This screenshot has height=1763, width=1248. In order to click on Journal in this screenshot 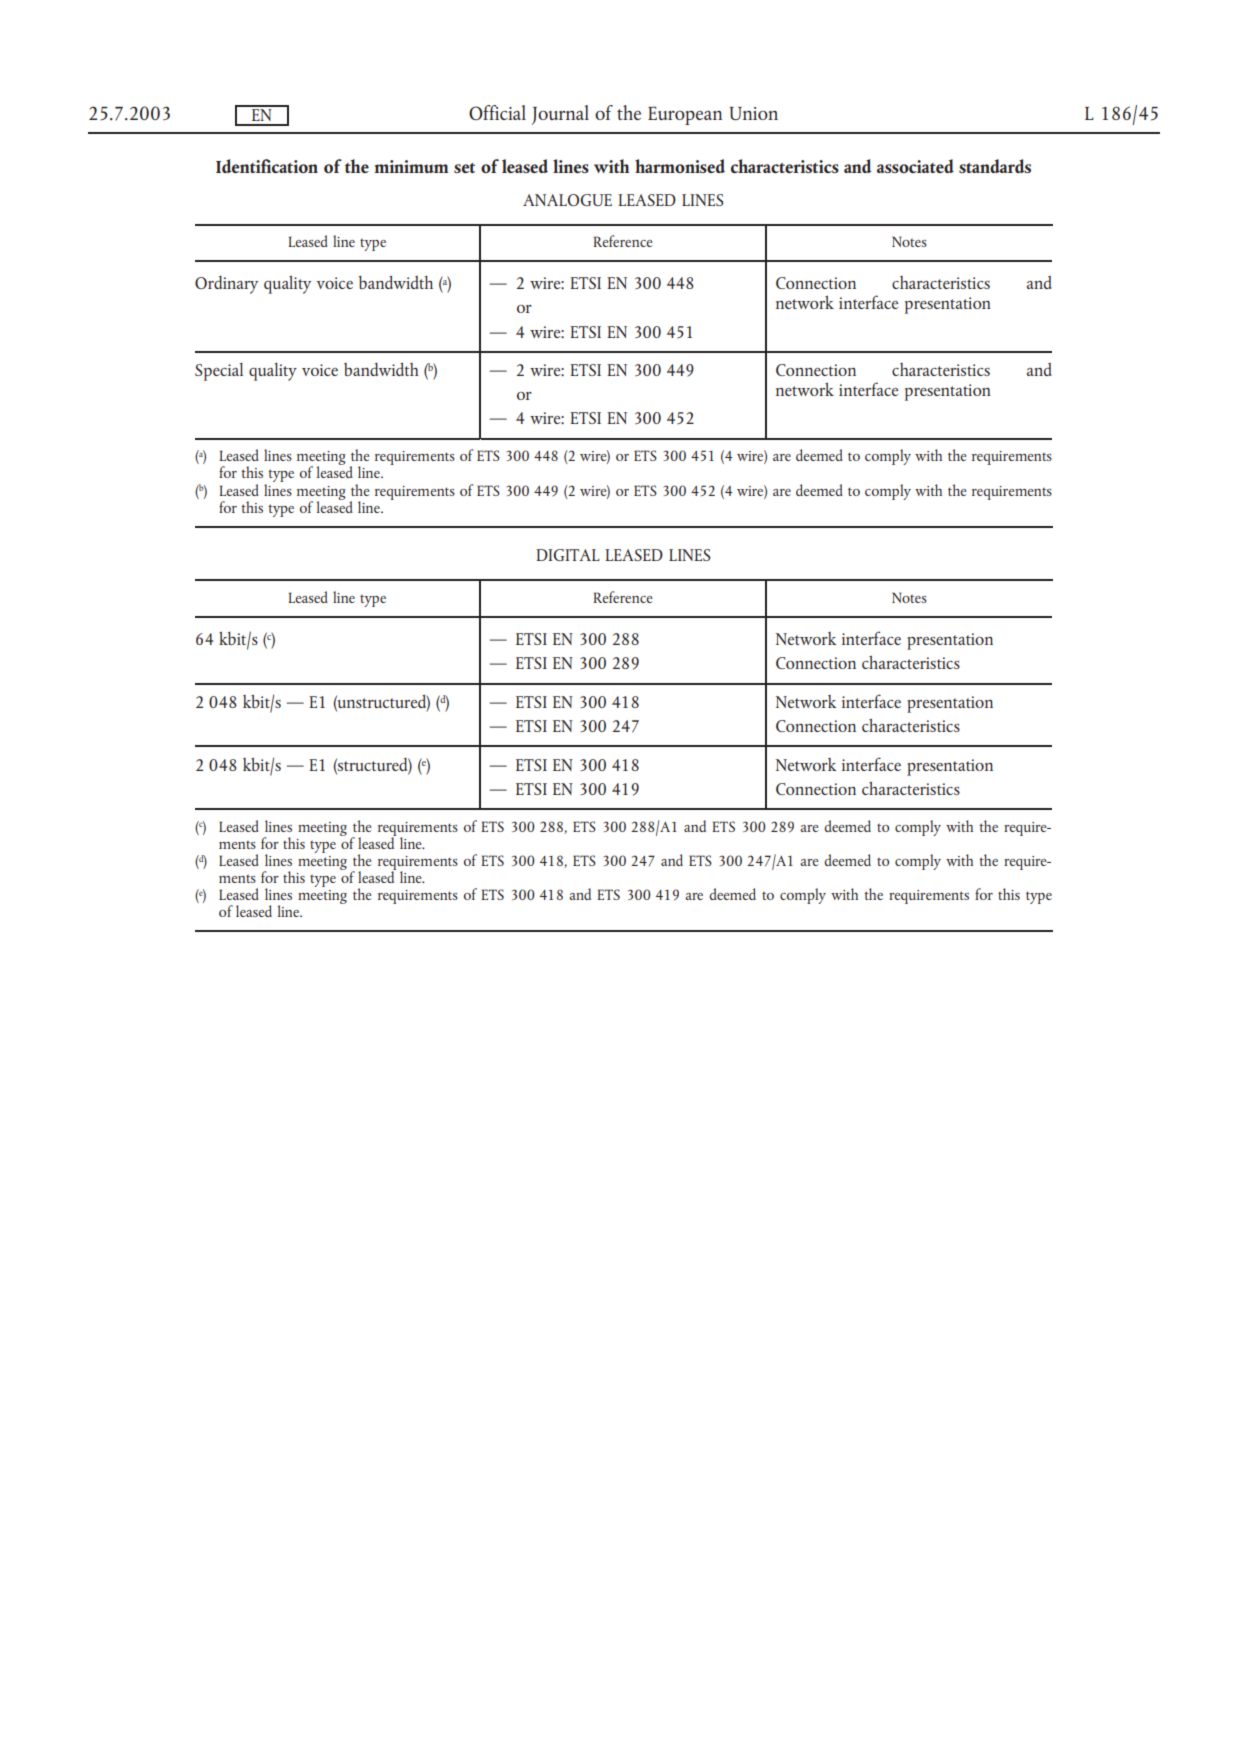, I will do `click(560, 115)`.
